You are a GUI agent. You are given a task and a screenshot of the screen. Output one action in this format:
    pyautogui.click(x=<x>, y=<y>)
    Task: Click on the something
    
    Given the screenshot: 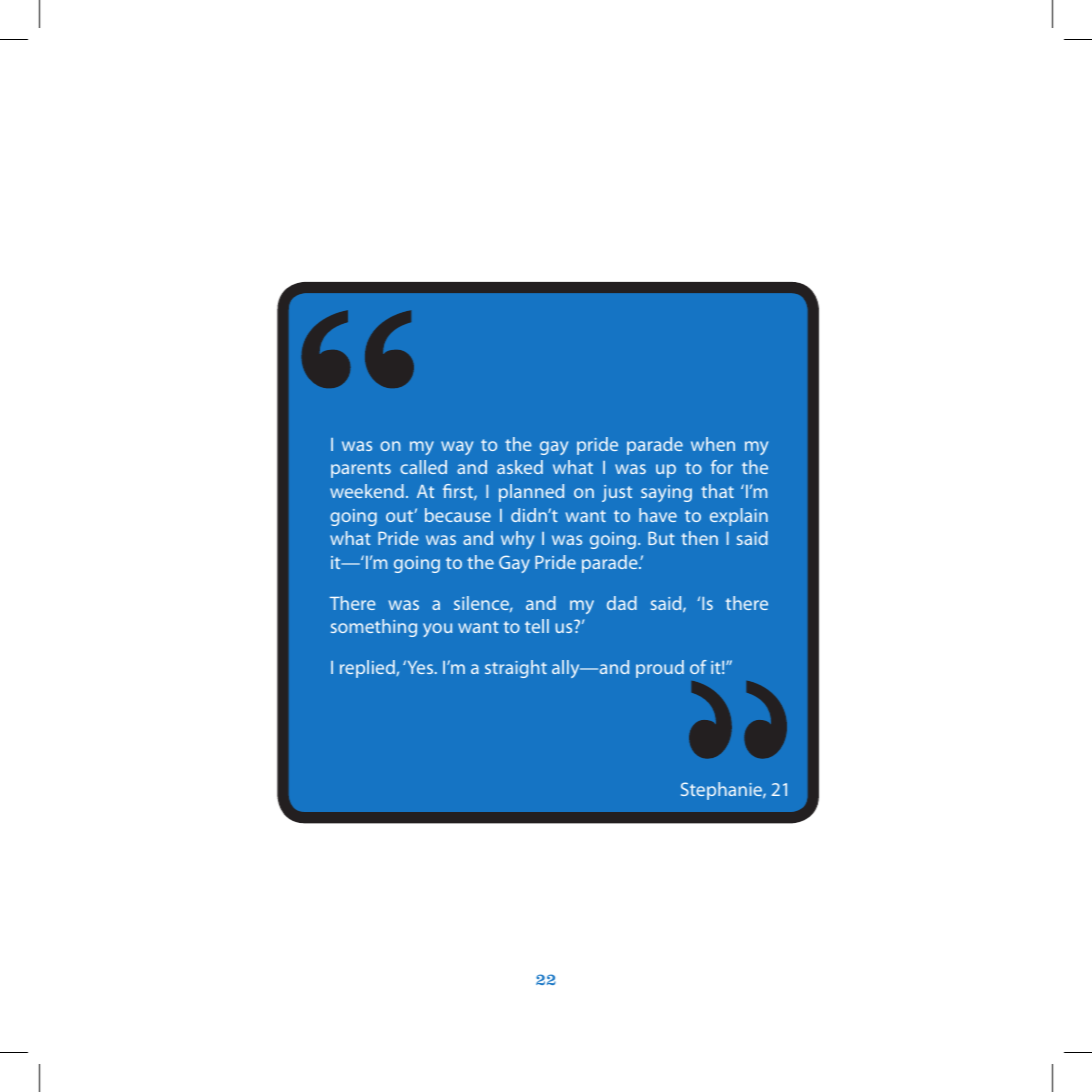 What is the action you would take?
    pyautogui.click(x=374, y=628)
